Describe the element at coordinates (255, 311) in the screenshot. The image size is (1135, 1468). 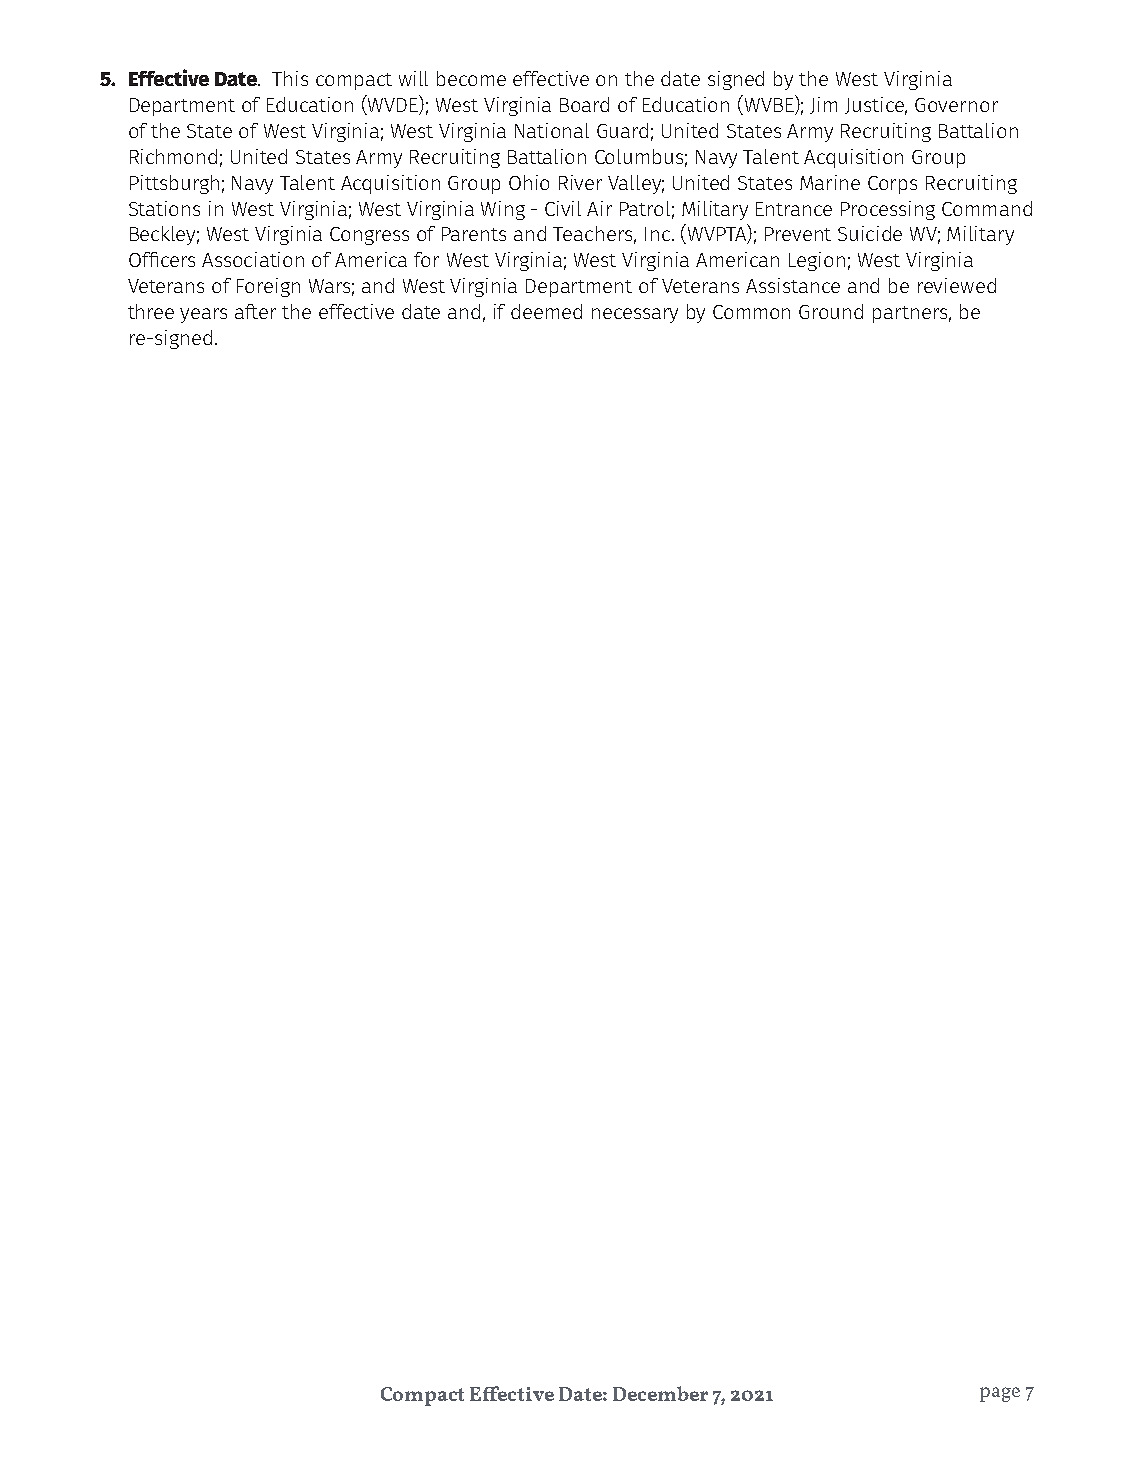
I see `after` at that location.
